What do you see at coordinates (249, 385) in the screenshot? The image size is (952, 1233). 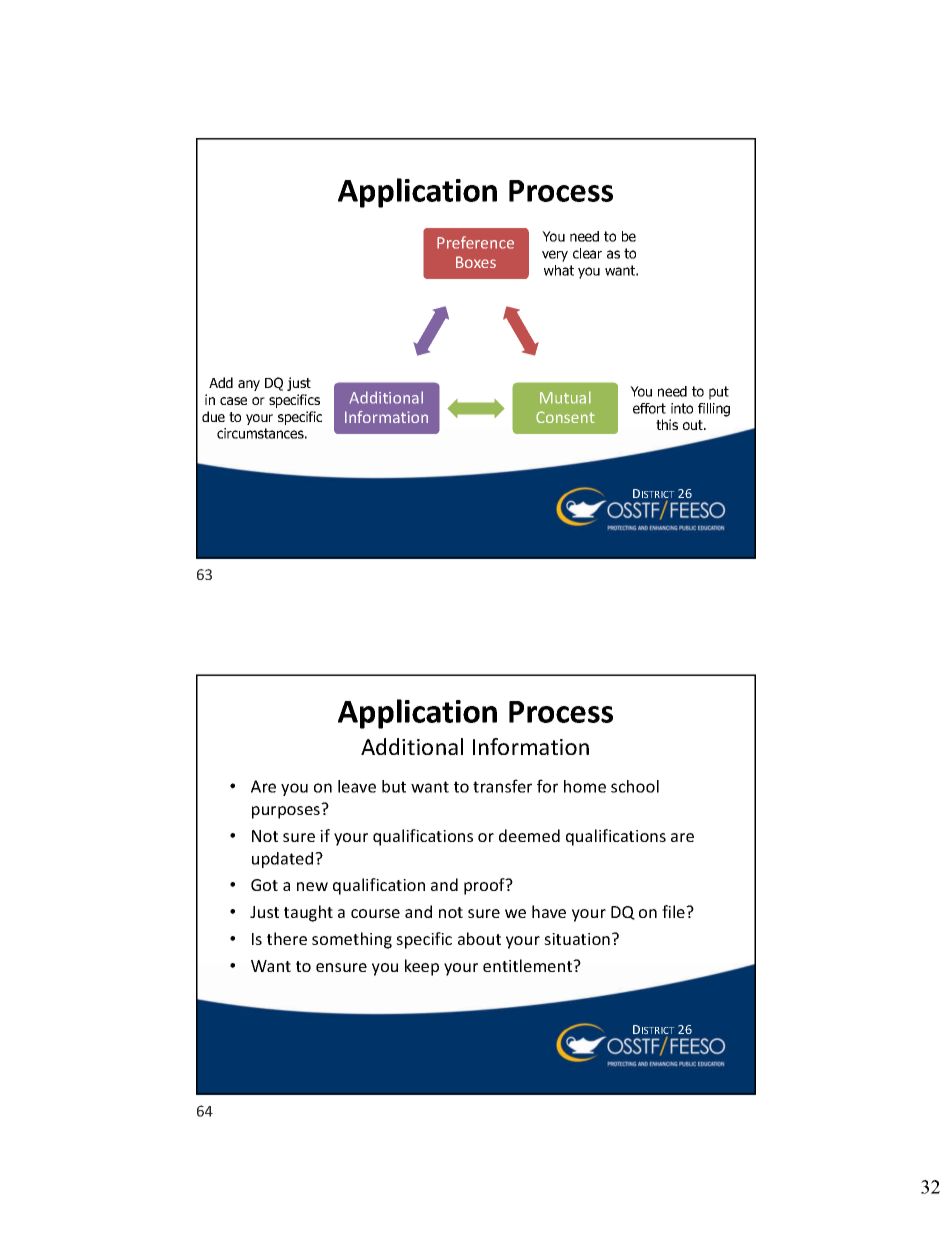 I see `any` at bounding box center [249, 385].
